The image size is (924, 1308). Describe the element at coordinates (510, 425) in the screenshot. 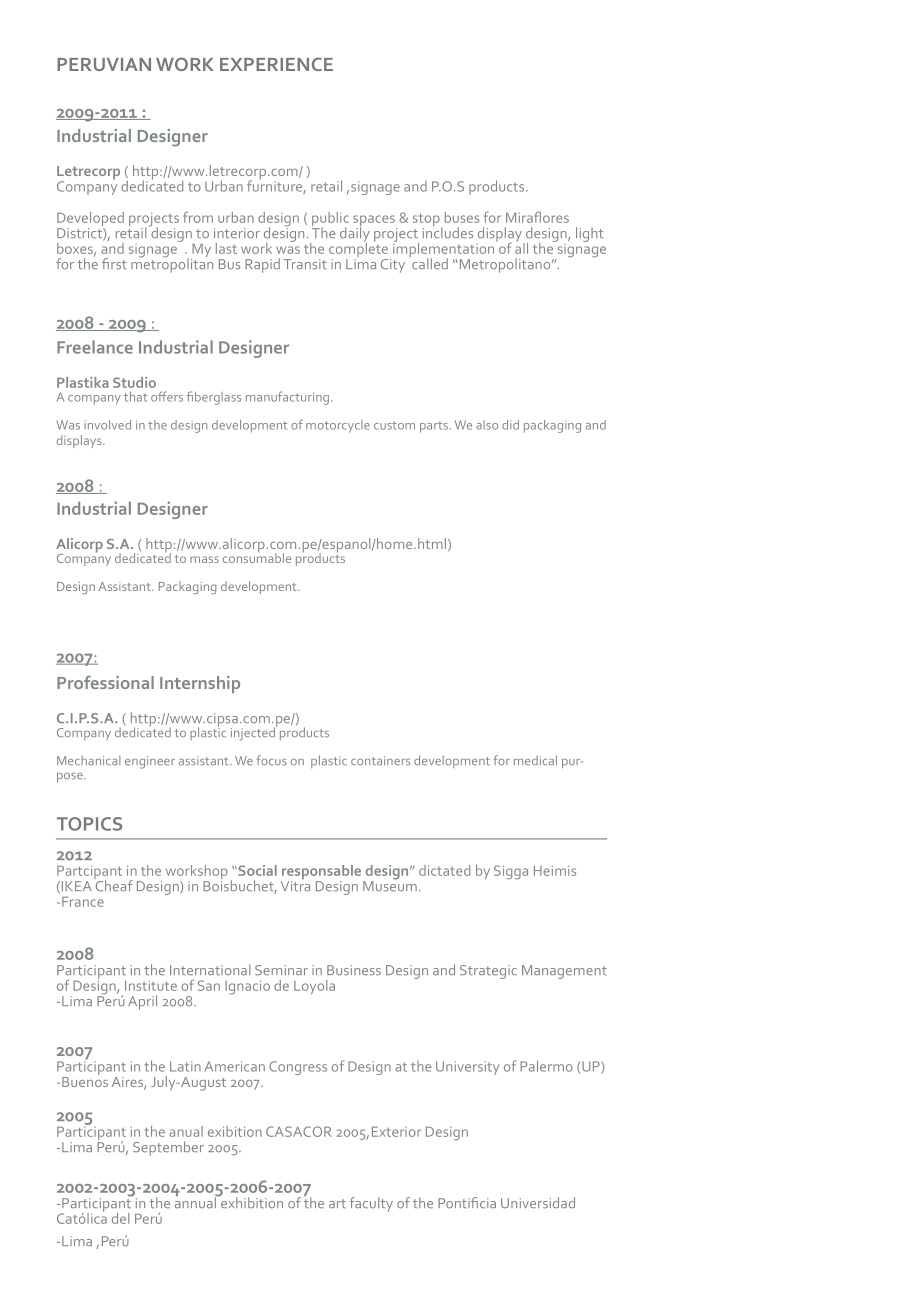

I see `did` at that location.
